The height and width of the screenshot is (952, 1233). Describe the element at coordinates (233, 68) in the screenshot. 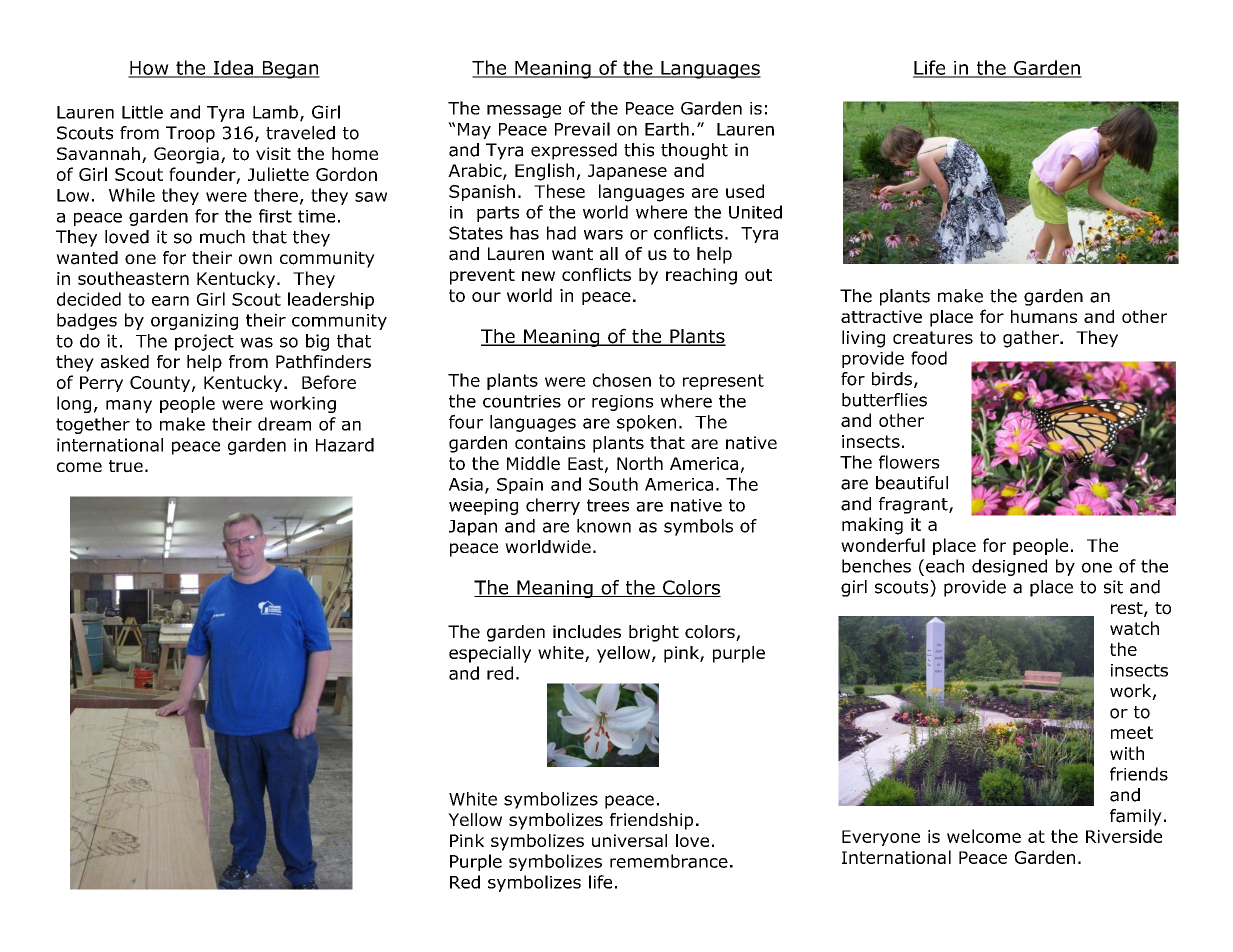

I see `Idea` at that location.
